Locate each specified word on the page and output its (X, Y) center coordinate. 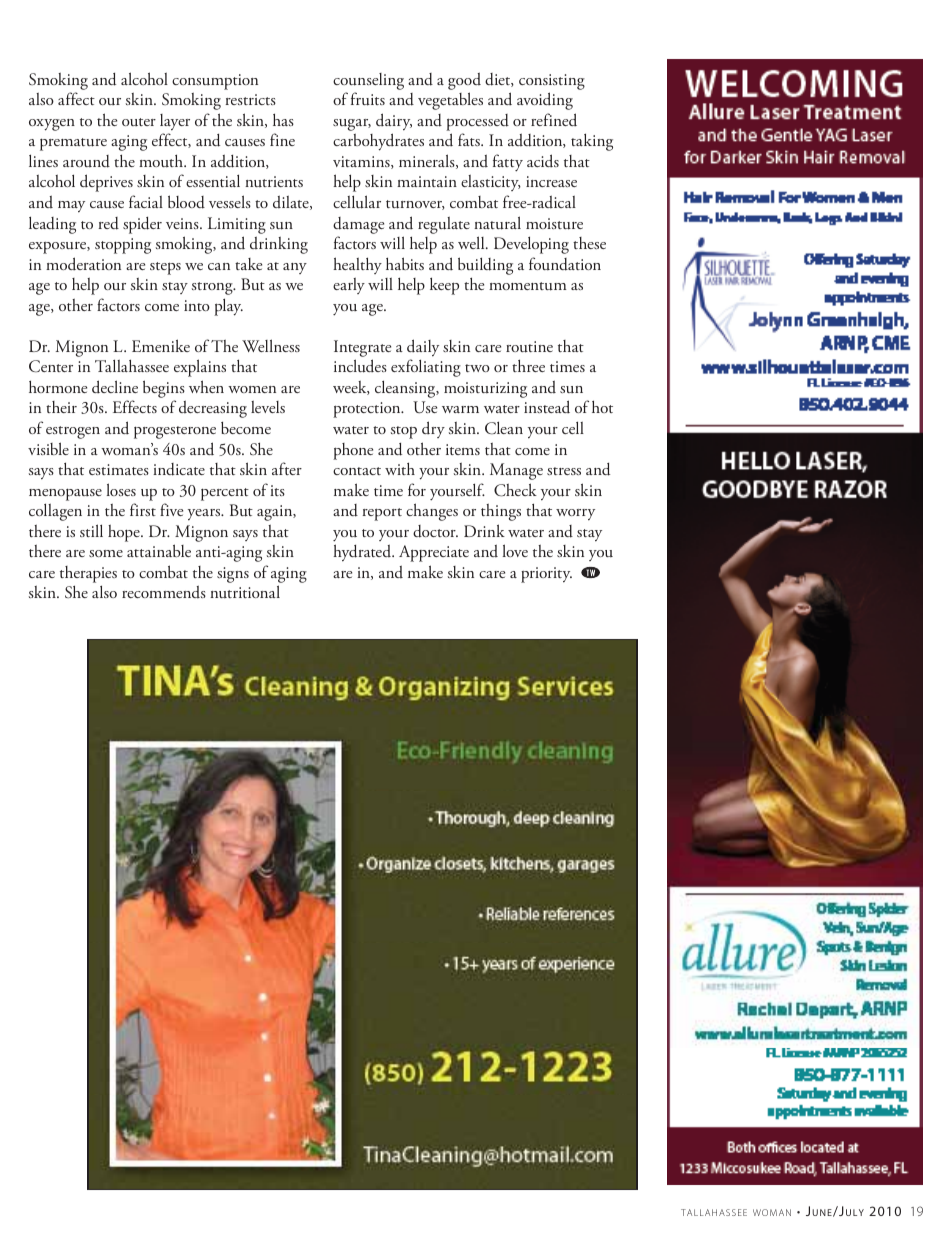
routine (529, 347)
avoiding (545, 101)
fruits (368, 99)
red (108, 223)
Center (51, 366)
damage (358, 225)
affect (76, 98)
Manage (516, 471)
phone (353, 451)
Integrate (362, 348)
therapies (88, 574)
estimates (119, 469)
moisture (554, 224)
